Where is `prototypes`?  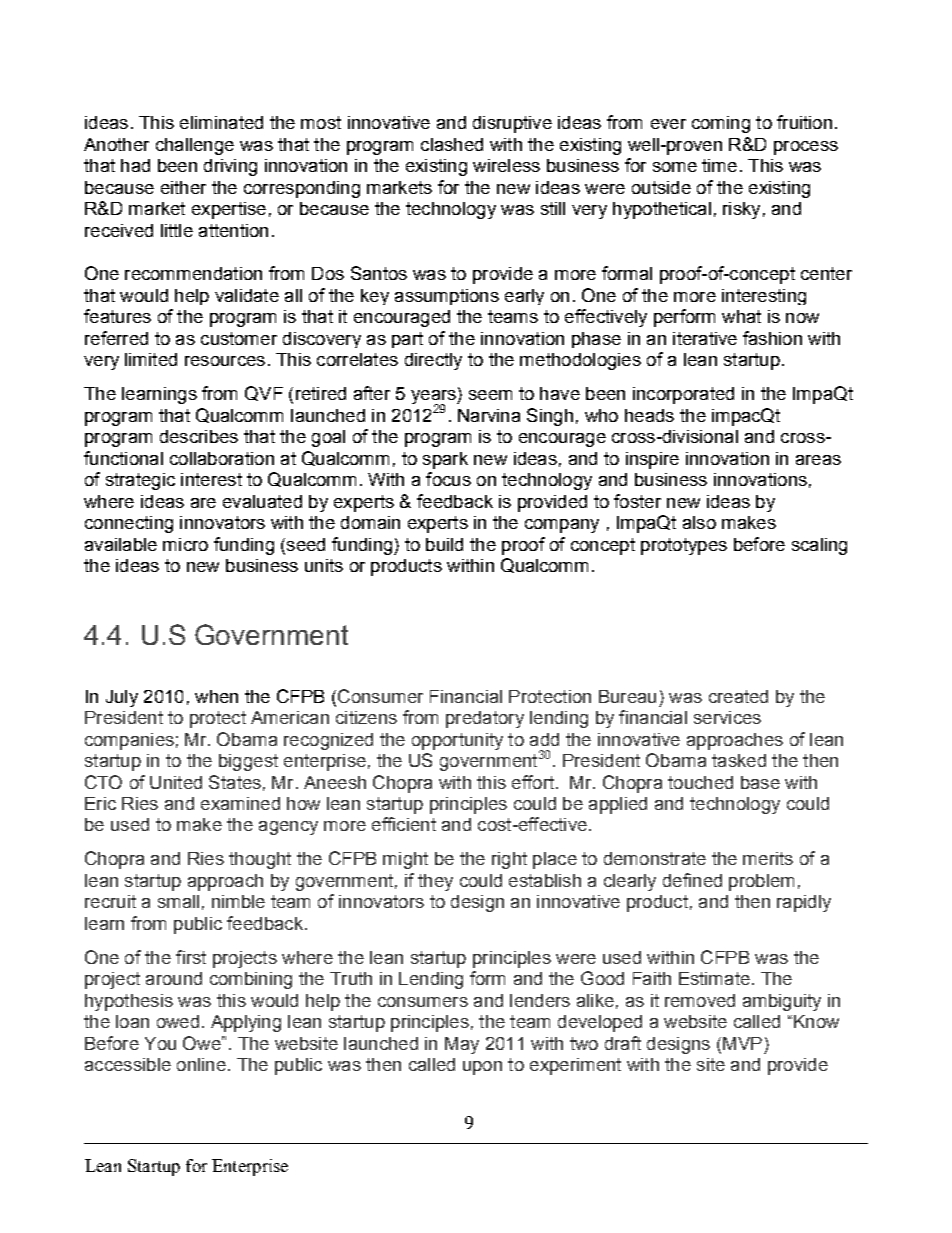 prototypes is located at coordinates (684, 546).
